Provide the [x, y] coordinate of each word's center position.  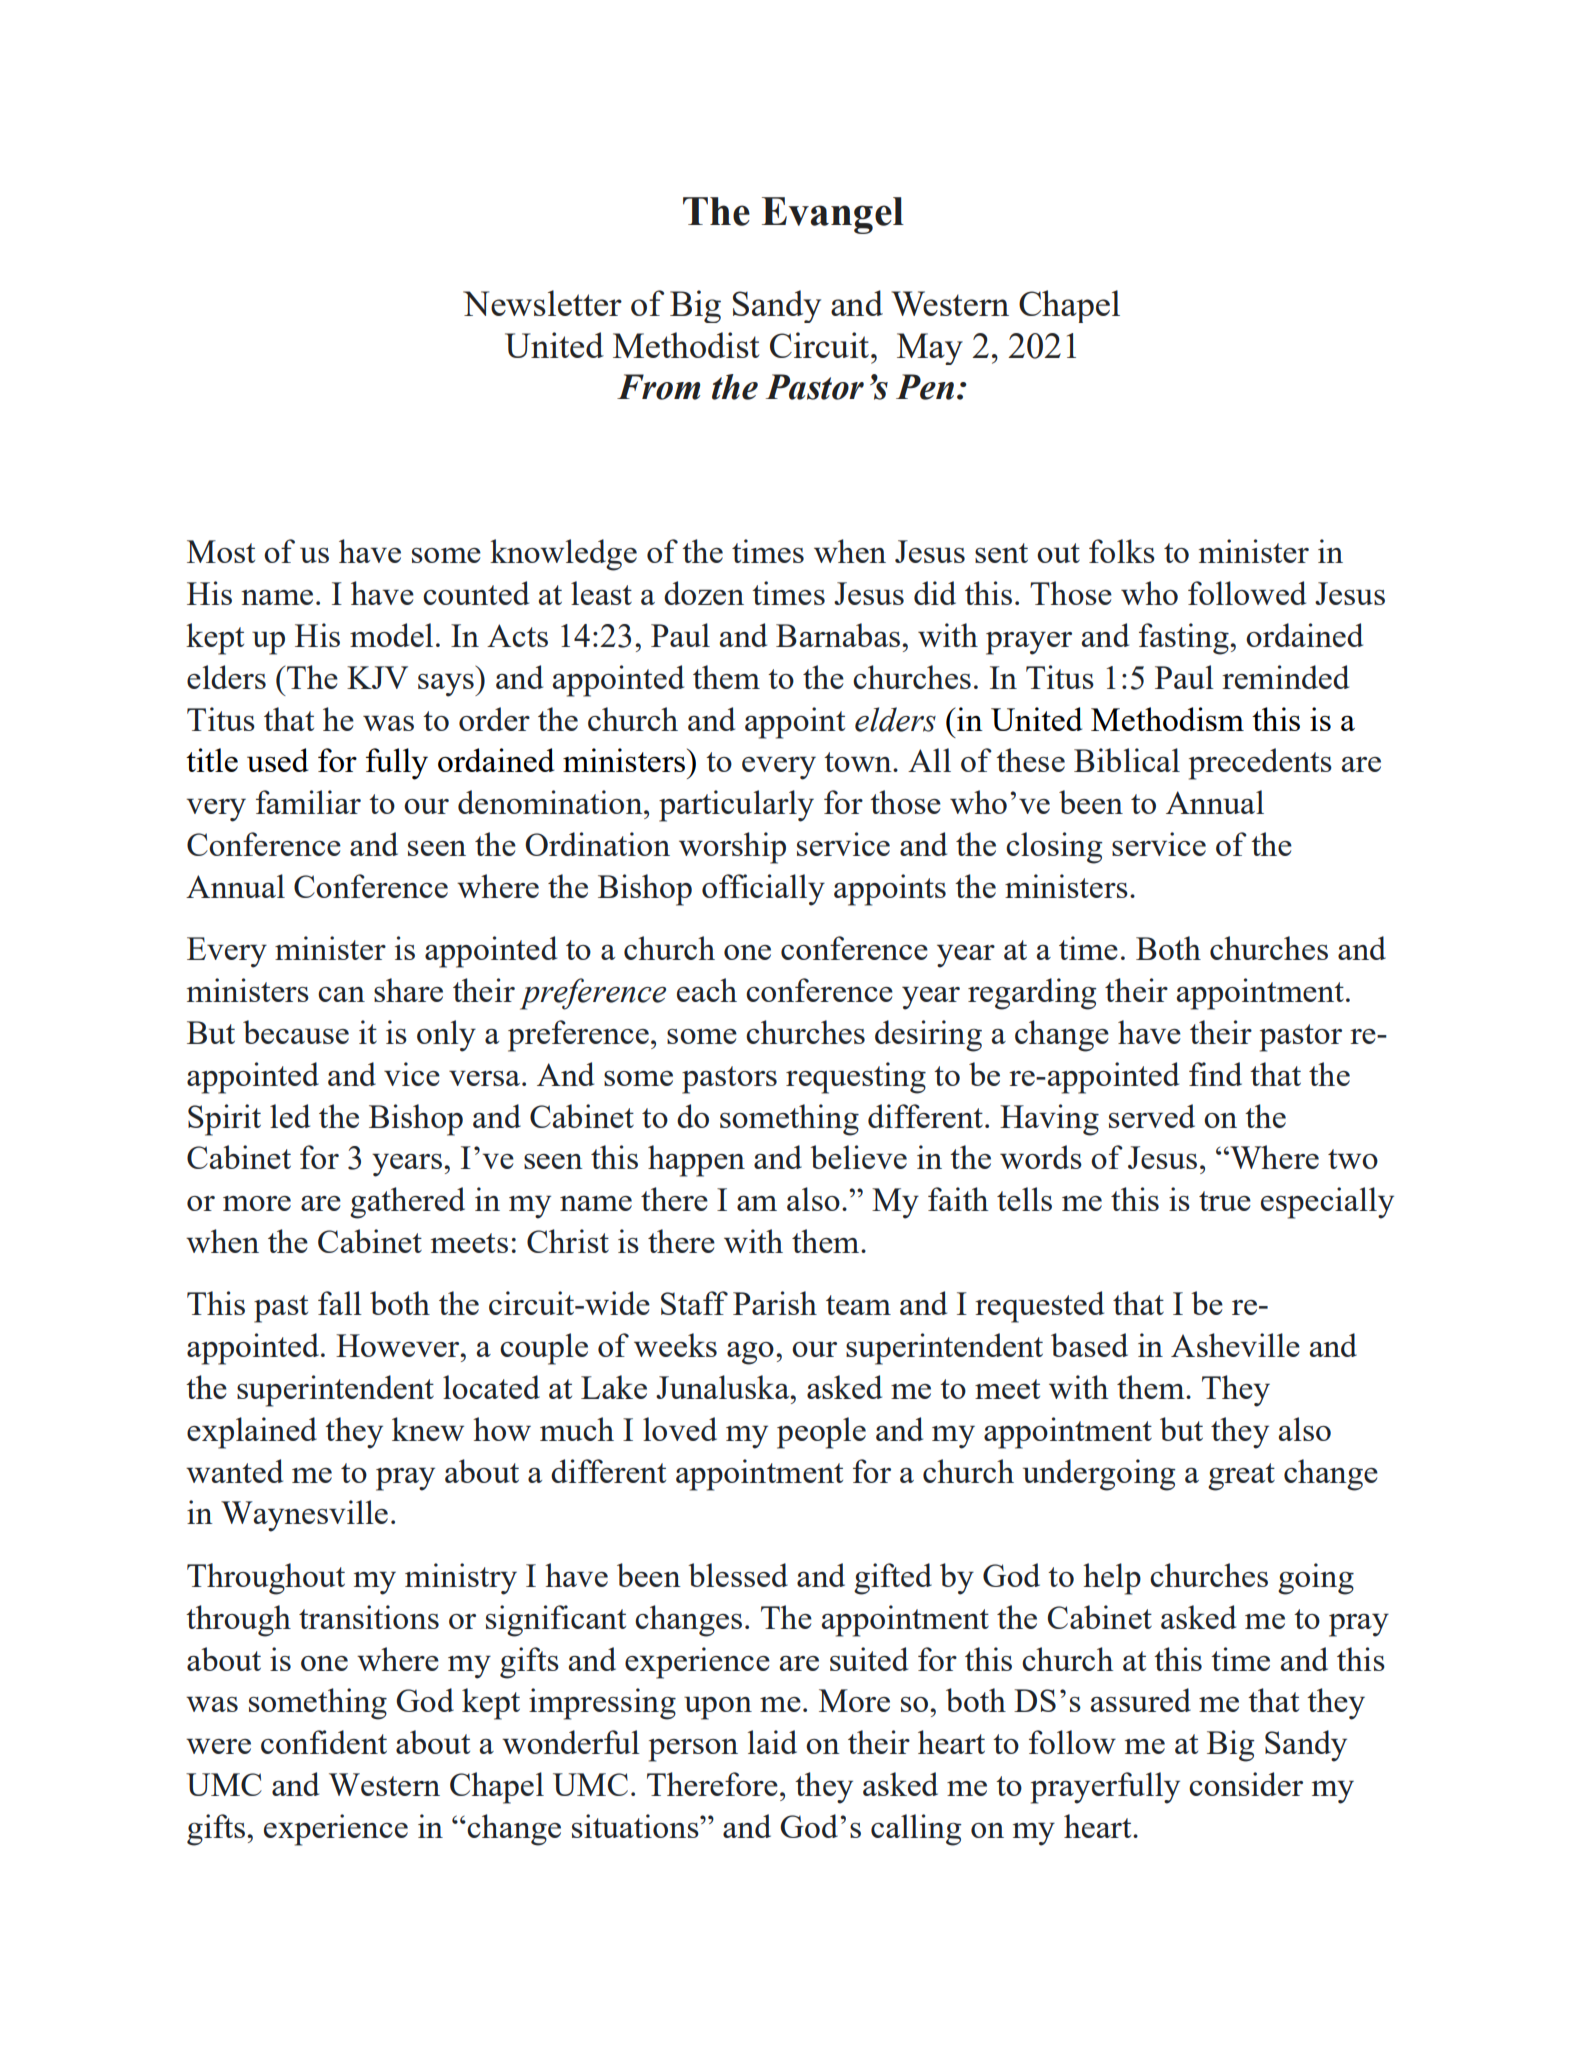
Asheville [1235, 1345]
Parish [775, 1303]
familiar [308, 802]
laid [772, 1742]
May [930, 349]
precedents [1260, 764]
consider [1246, 1784]
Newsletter [542, 303]
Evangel [833, 215]
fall [340, 1303]
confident [324, 1742]
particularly [736, 806]
